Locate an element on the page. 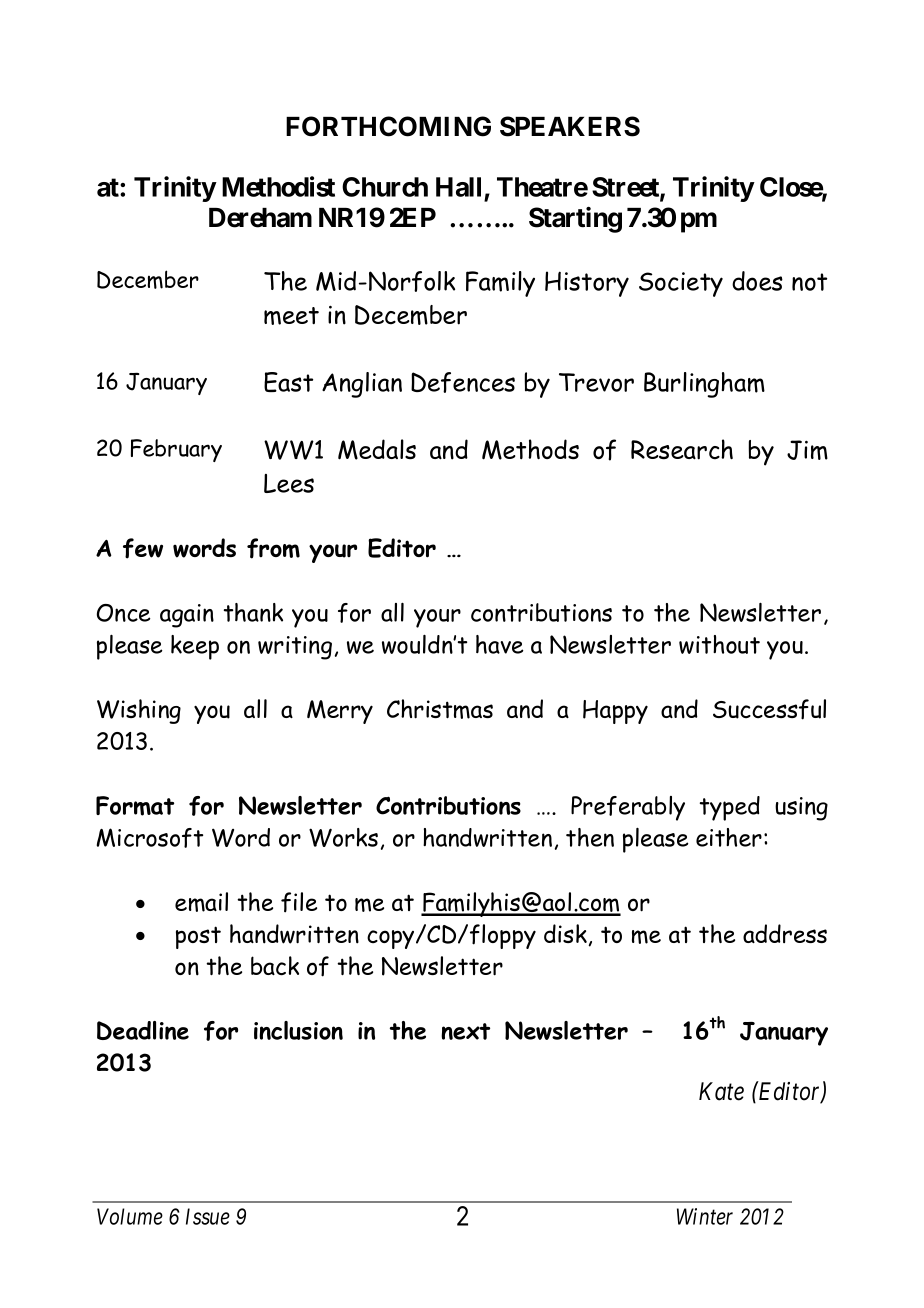 Image resolution: width=924 pixels, height=1308 pixels. does is located at coordinates (757, 281).
